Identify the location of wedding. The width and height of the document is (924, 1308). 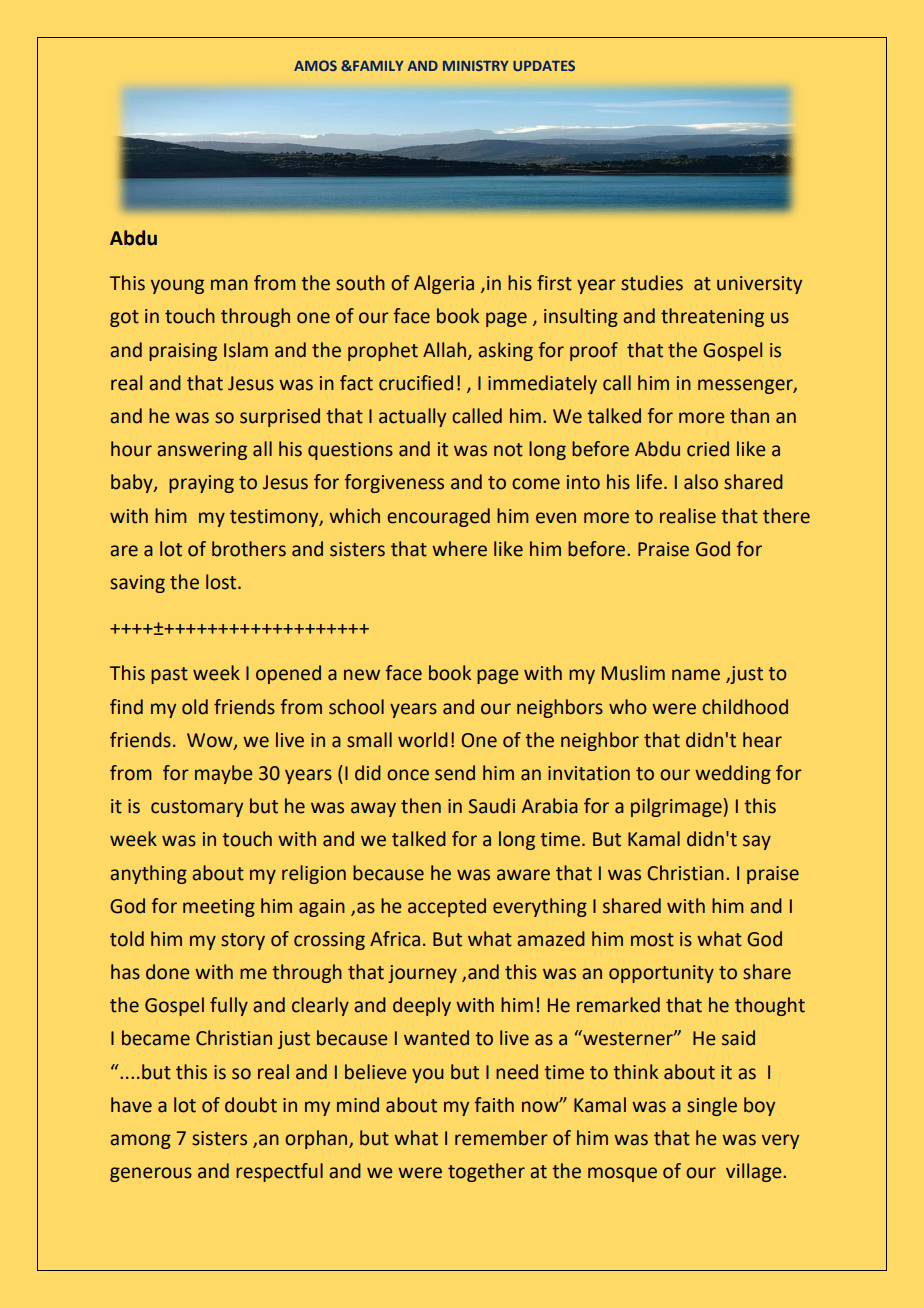
(733, 774).
